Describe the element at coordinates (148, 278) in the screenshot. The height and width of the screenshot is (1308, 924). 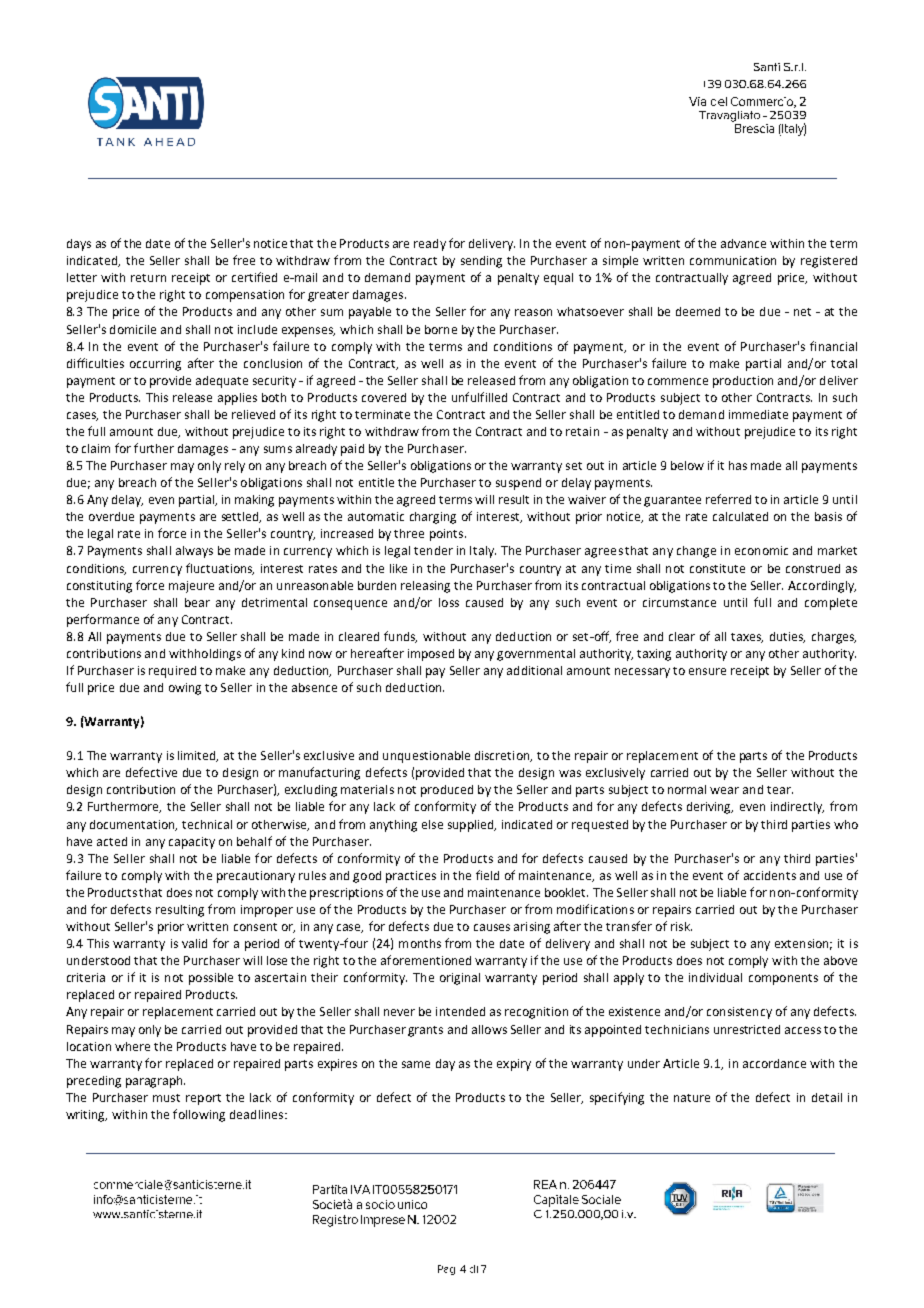
I see `return` at that location.
